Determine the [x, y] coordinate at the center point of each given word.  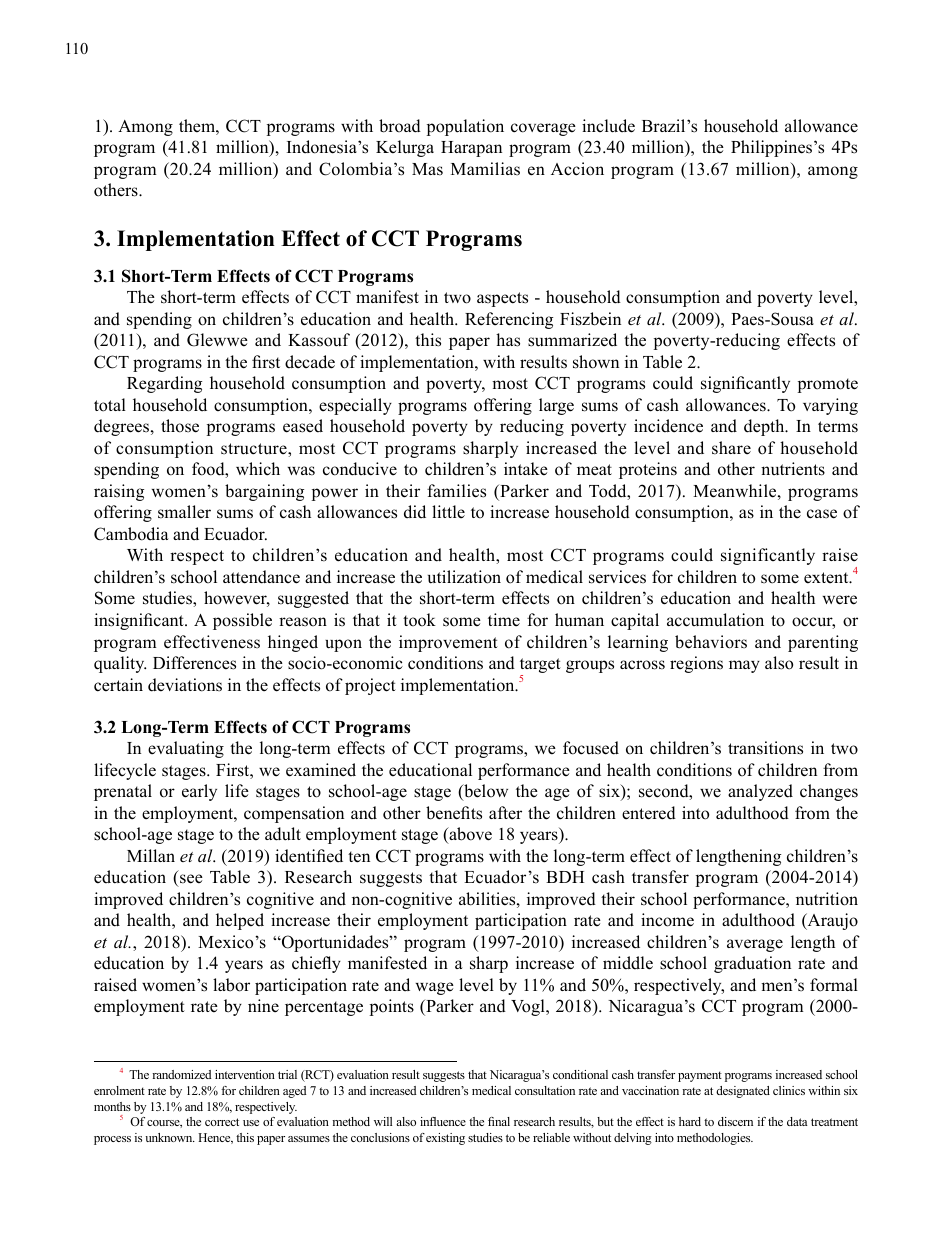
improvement [448, 643]
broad [400, 126]
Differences [194, 663]
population [465, 127]
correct [222, 1122]
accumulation [715, 620]
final [499, 1121]
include [608, 126]
